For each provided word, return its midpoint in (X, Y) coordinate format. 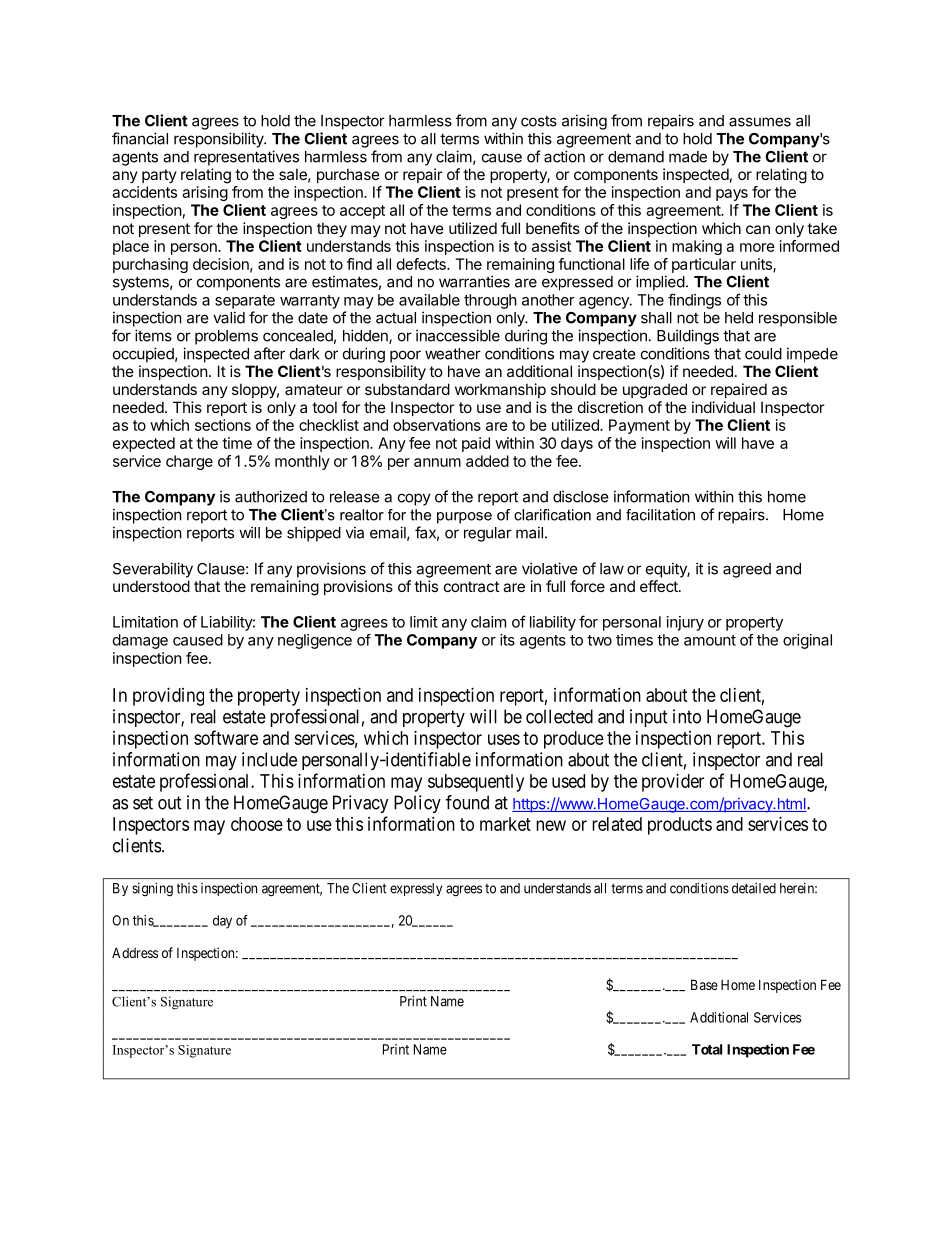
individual (723, 407)
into (687, 716)
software (226, 737)
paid (476, 444)
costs (539, 121)
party (159, 176)
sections (223, 425)
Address (135, 952)
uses (504, 739)
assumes (760, 122)
